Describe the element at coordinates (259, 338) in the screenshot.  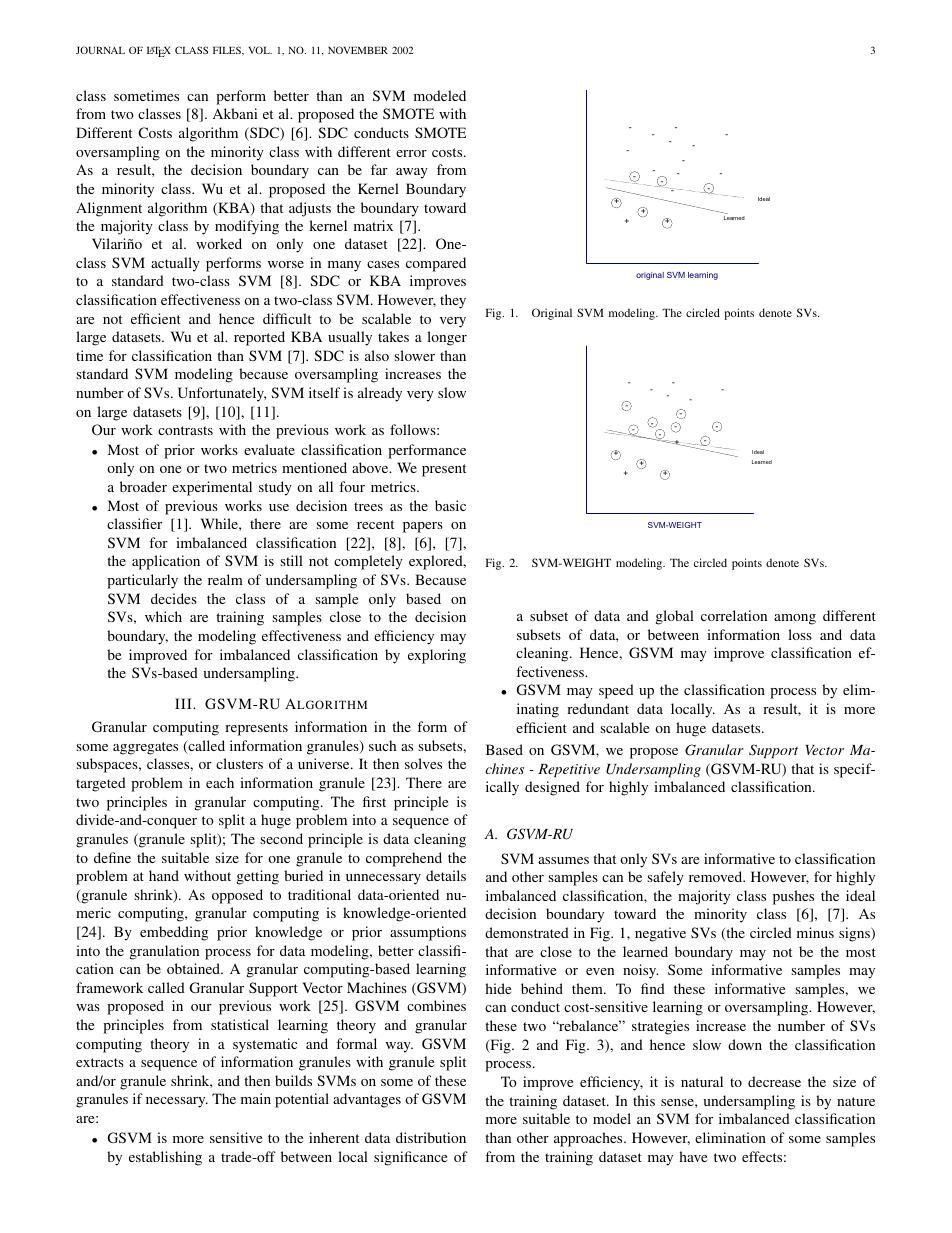
I see `reported` at that location.
